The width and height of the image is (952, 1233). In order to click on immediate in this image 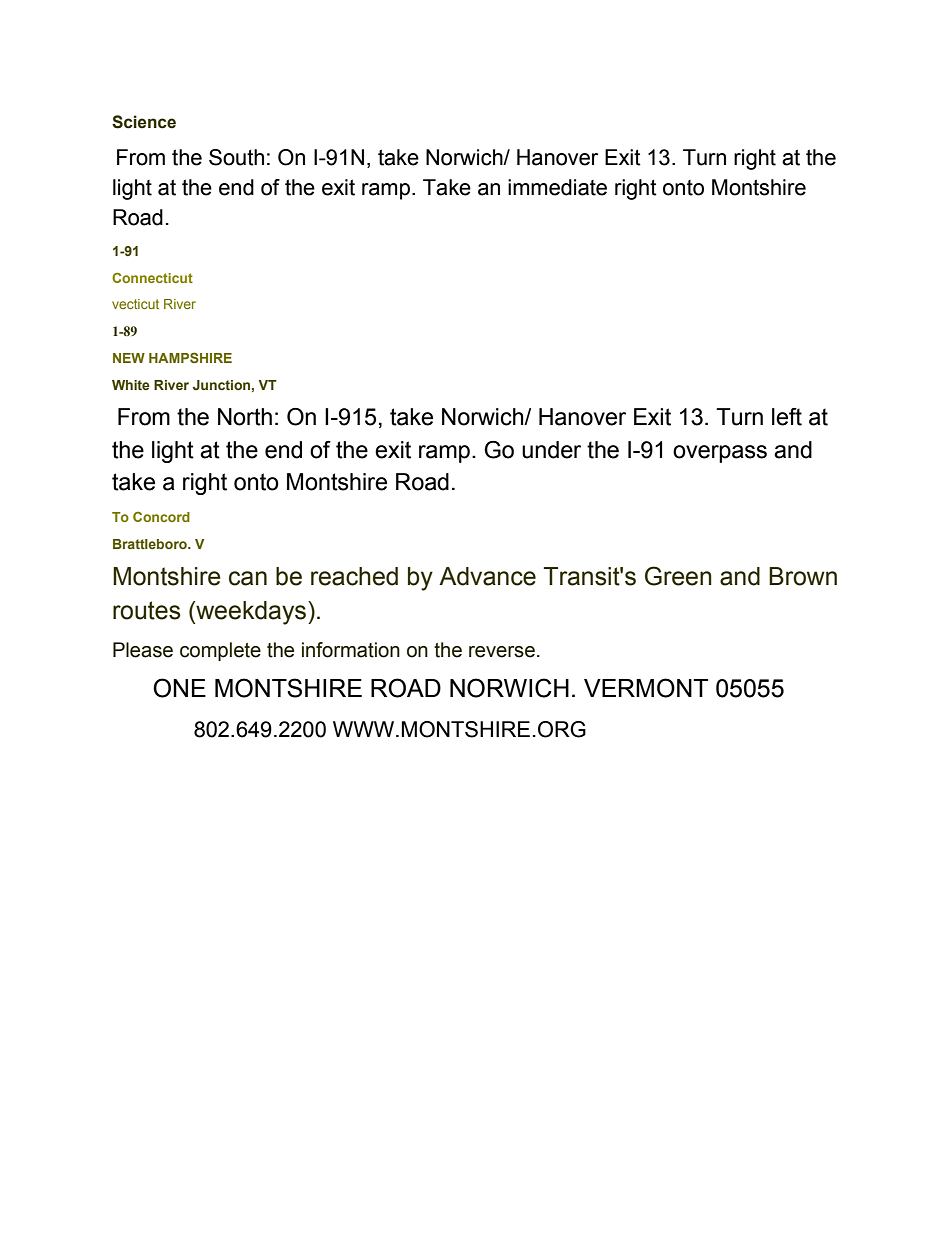, I will do `click(557, 187)`.
